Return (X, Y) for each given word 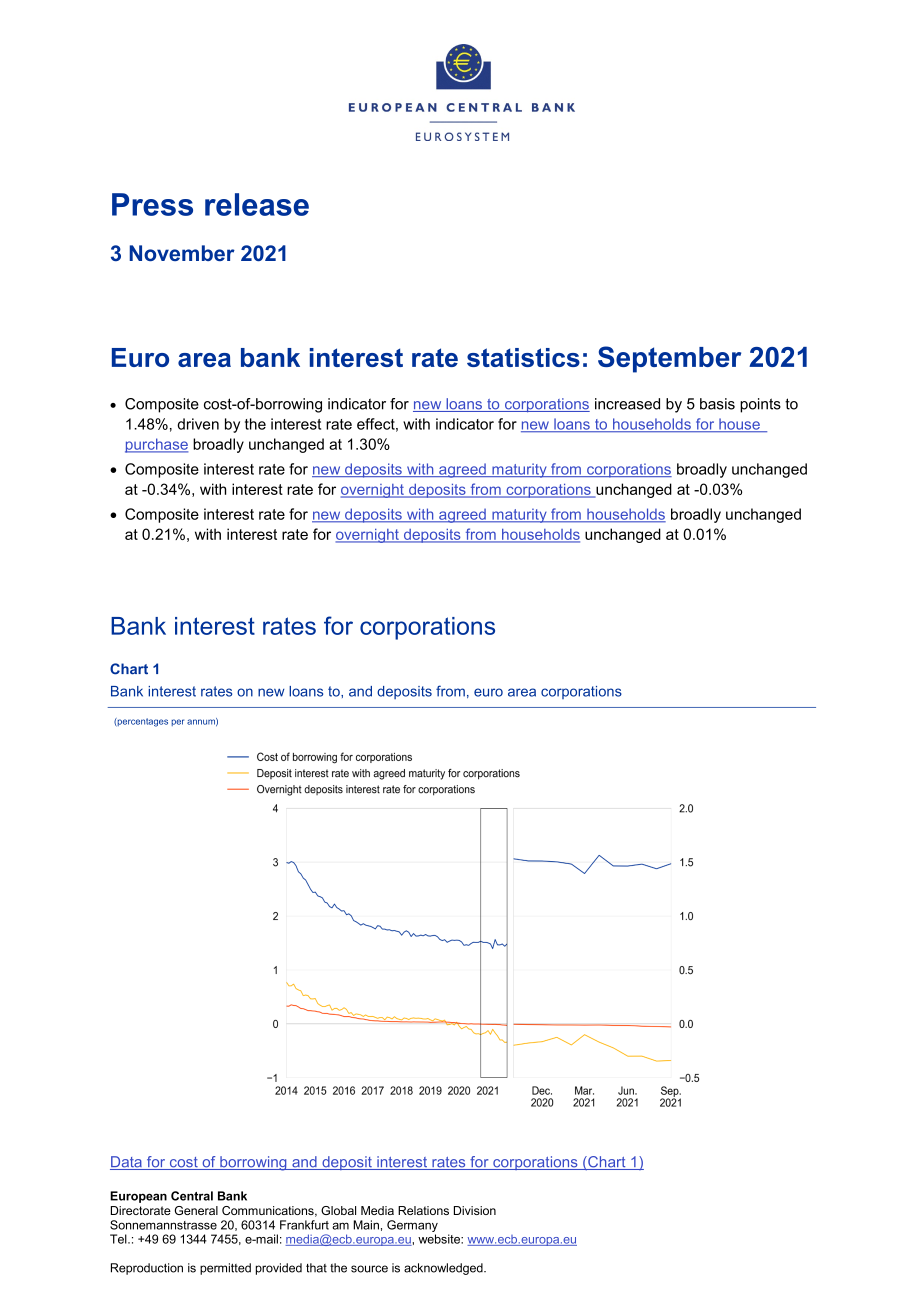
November (182, 253)
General (196, 1210)
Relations (423, 1210)
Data (127, 1163)
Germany (412, 1226)
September (669, 359)
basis (717, 404)
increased (627, 404)
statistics (523, 357)
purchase (156, 445)
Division (475, 1210)
